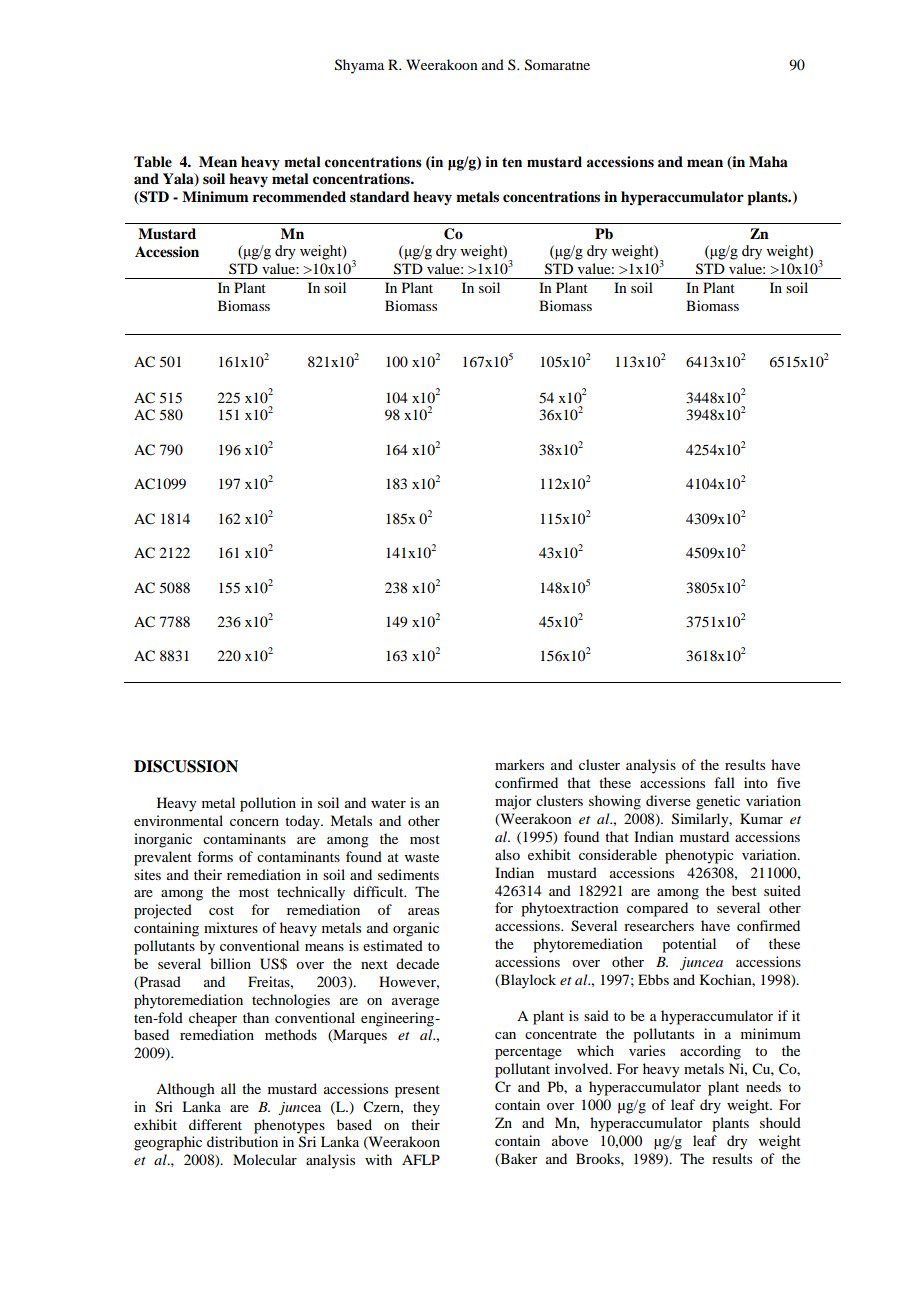  I want to click on fall, so click(724, 782).
